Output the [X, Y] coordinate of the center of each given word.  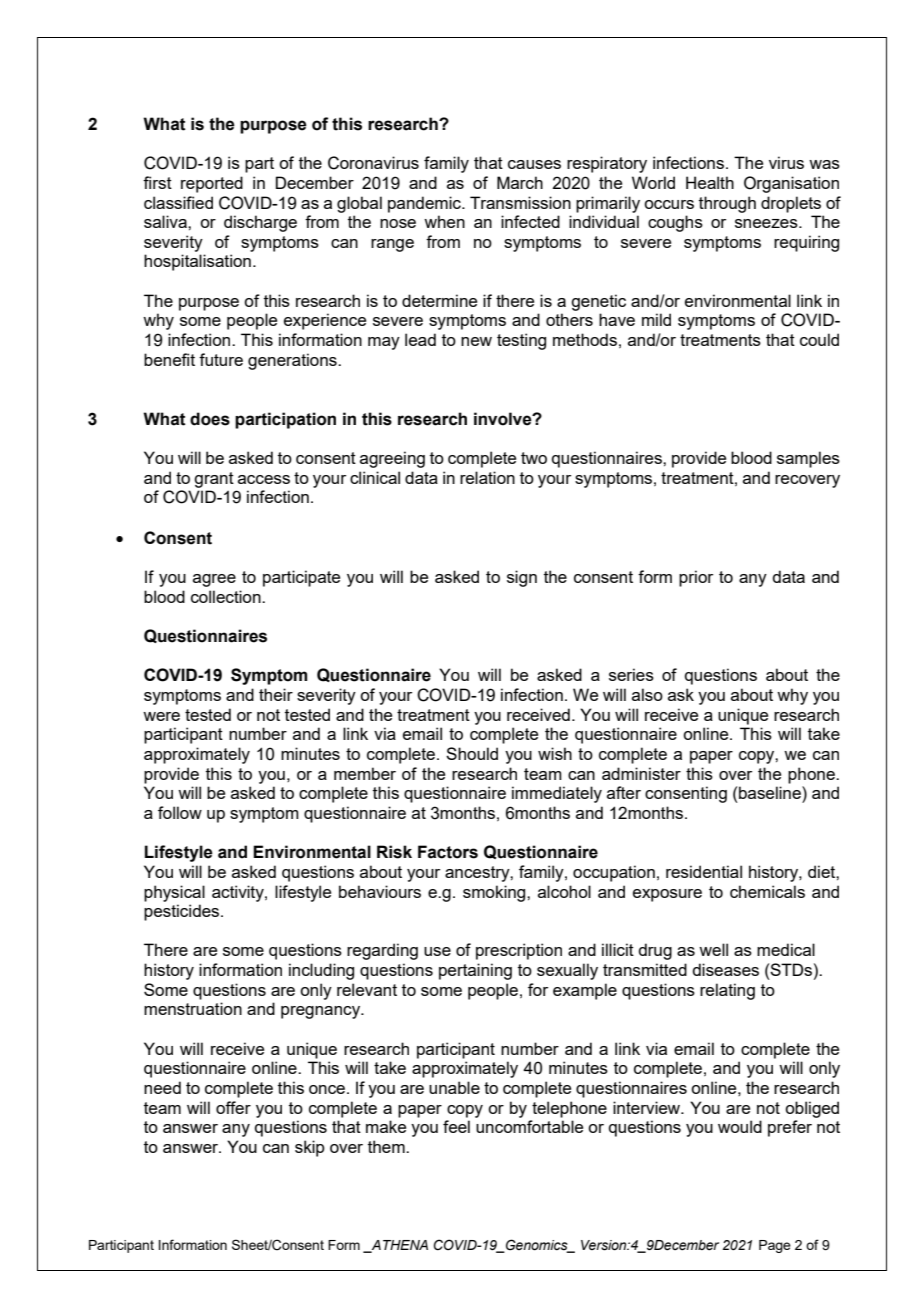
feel [456, 1126]
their [276, 694]
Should [472, 753]
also [647, 694]
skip [310, 1148]
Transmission [520, 202]
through [727, 204]
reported [212, 184]
